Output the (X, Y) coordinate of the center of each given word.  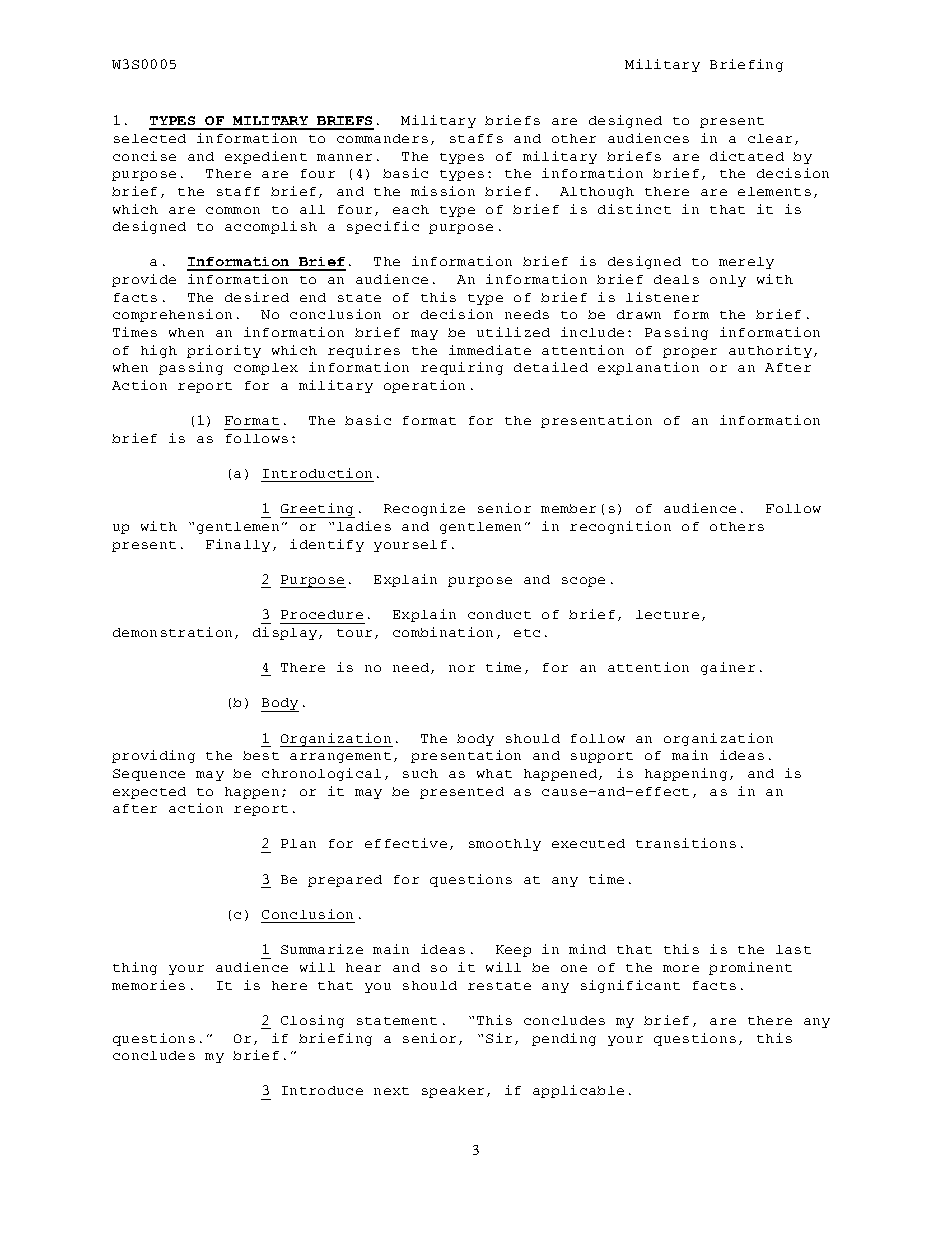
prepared (345, 881)
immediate (490, 350)
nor (462, 668)
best (261, 755)
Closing (312, 1021)
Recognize (424, 509)
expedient (266, 157)
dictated (747, 156)
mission (443, 191)
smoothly (505, 845)
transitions (686, 843)
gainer (728, 668)
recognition (620, 527)
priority (224, 351)
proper (690, 353)
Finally (238, 545)
